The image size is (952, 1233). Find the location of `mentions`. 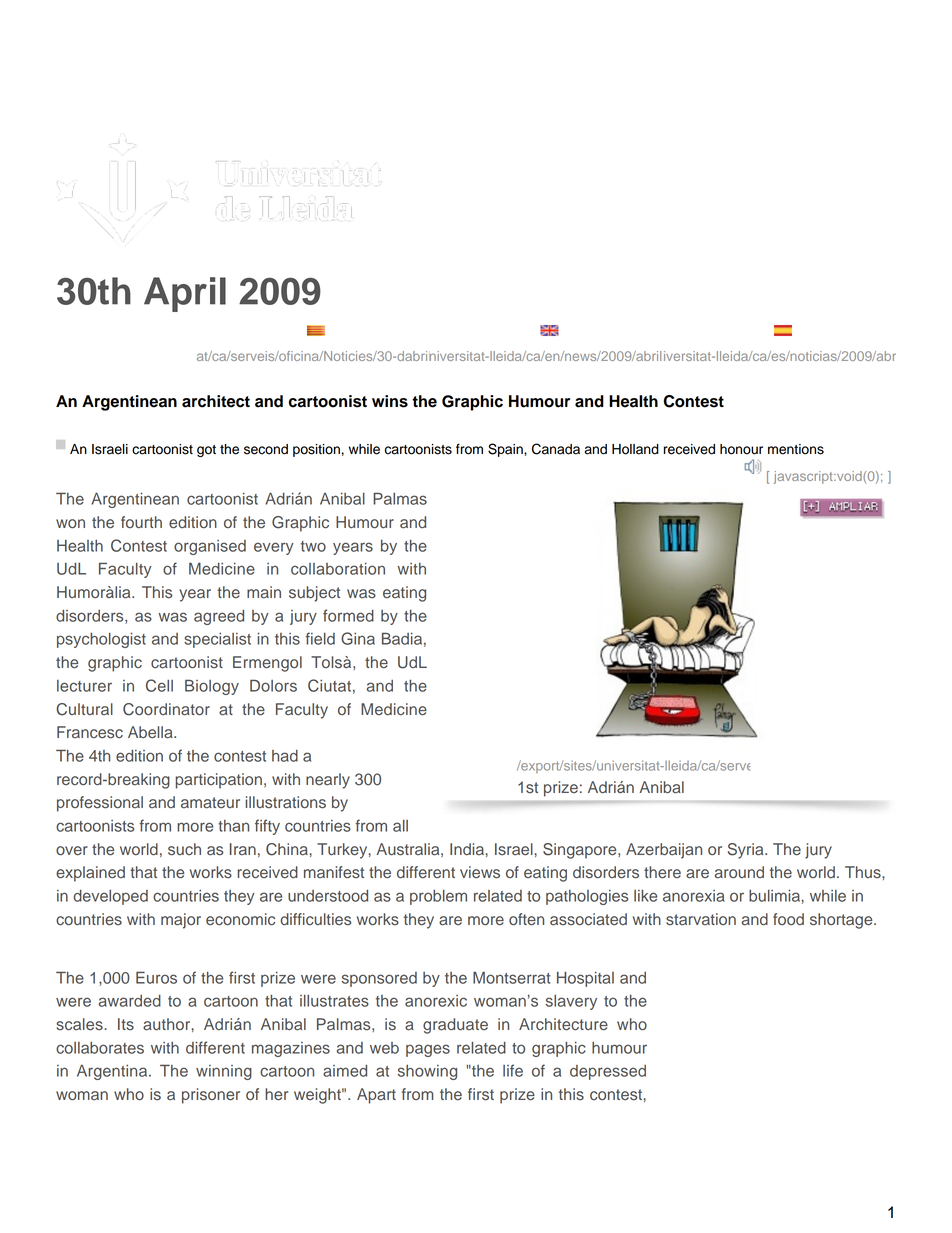

mentions is located at coordinates (796, 449).
